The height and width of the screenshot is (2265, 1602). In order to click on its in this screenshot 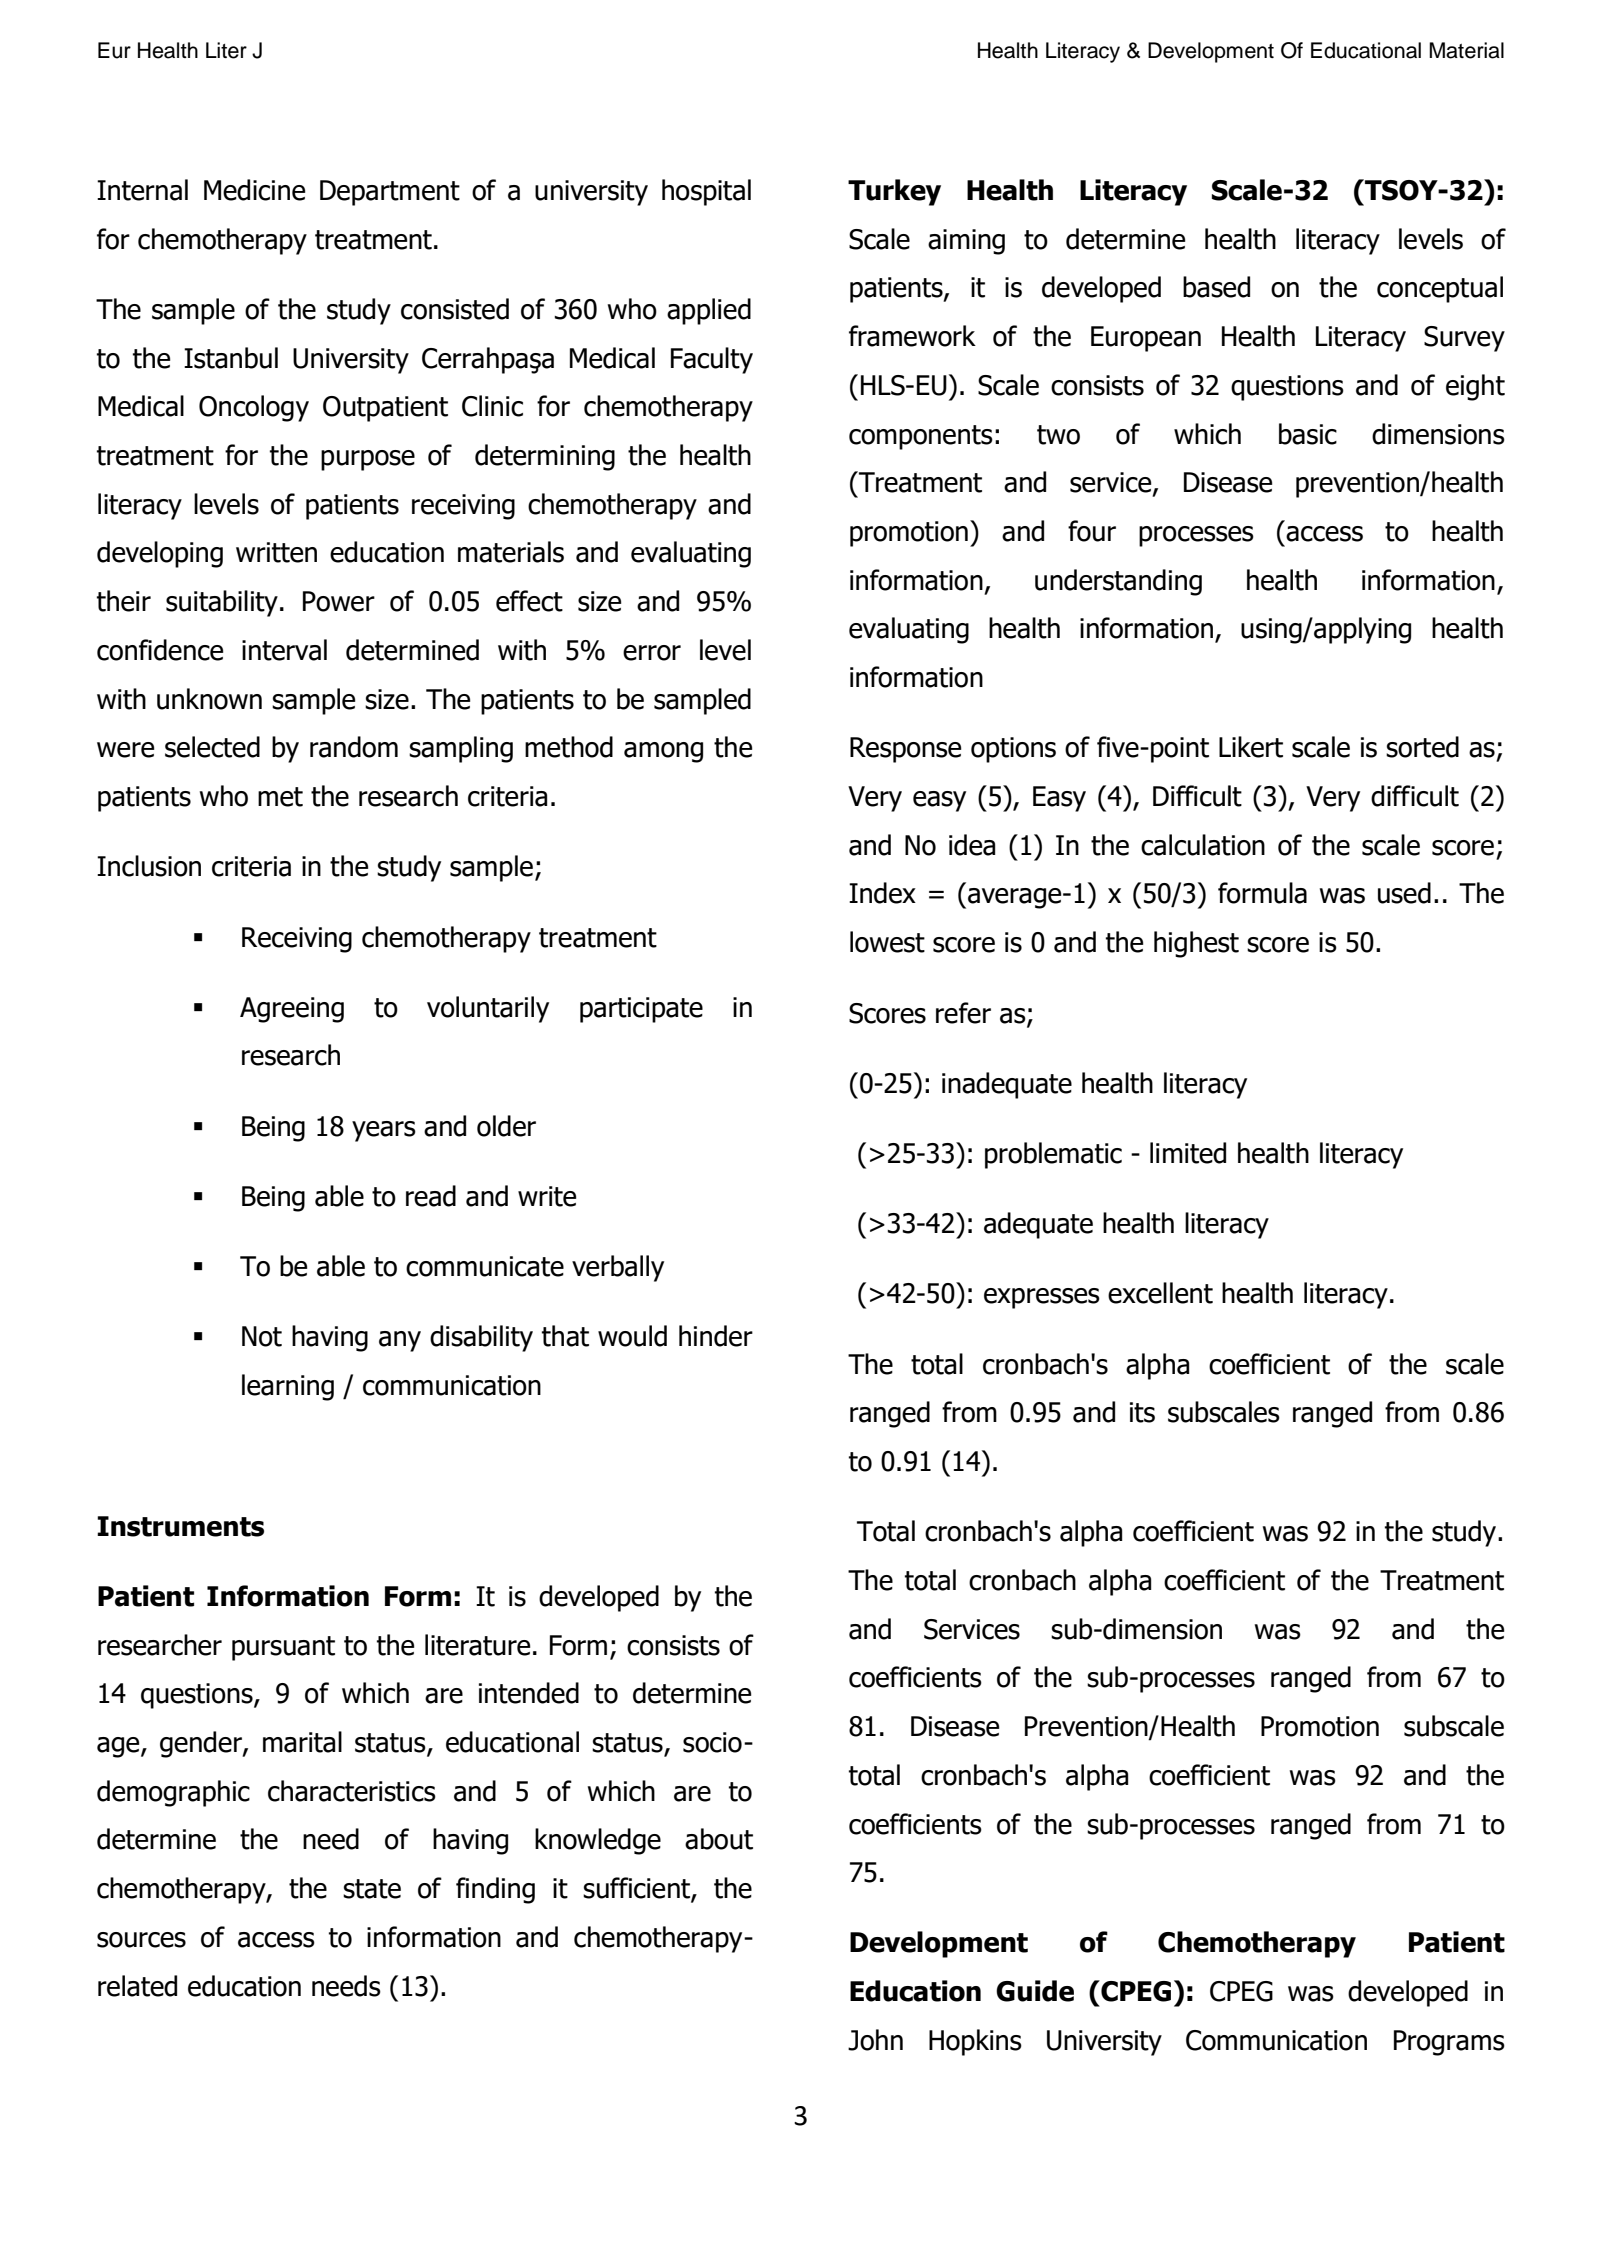, I will do `click(1142, 1412)`.
